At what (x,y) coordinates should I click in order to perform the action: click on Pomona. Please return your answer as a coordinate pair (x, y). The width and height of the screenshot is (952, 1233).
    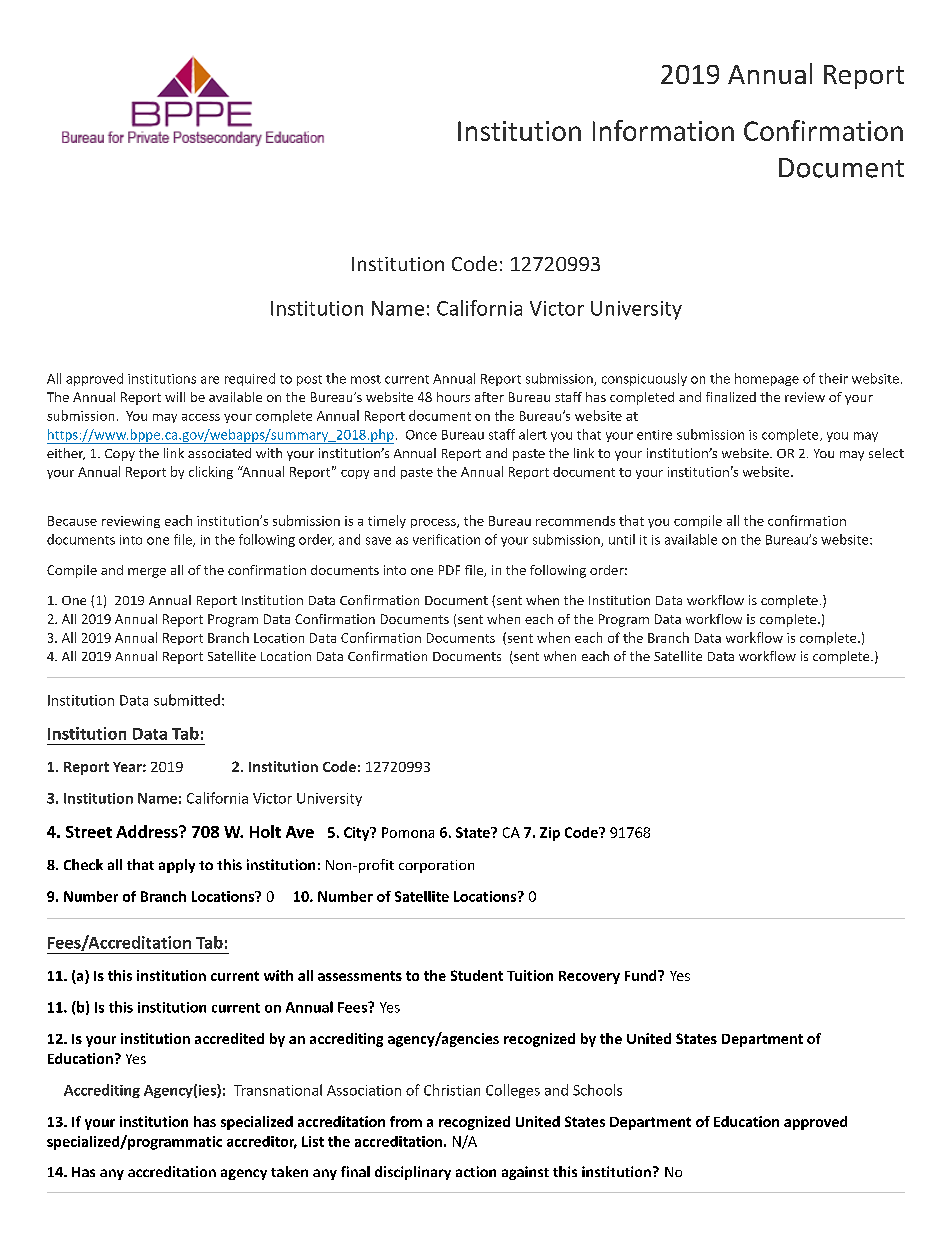
    Looking at the image, I should click on (408, 832).
